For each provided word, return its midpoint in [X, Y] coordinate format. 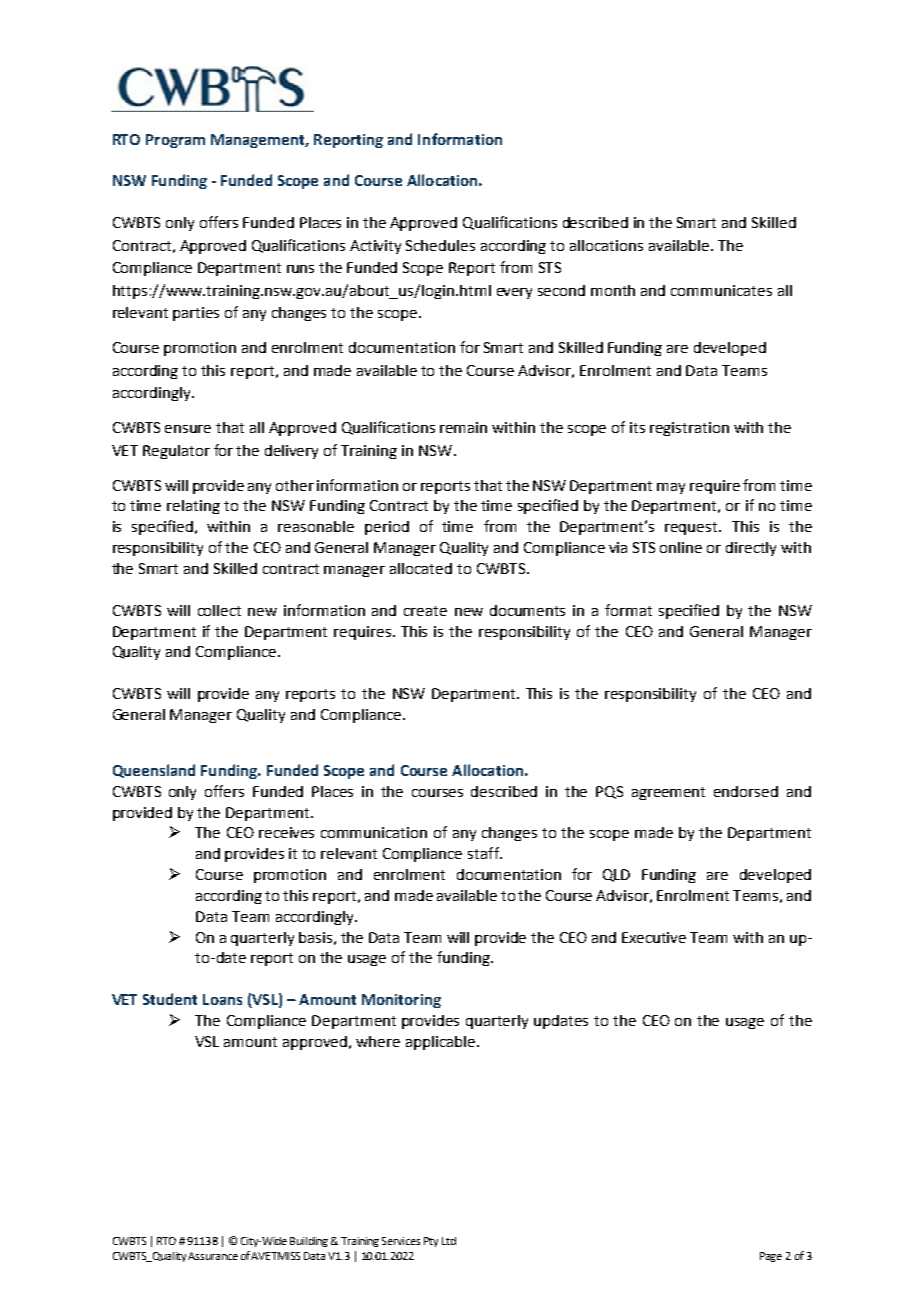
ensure [188, 429]
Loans [222, 999]
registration [689, 429]
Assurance [213, 1256]
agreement [668, 793]
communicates [721, 290]
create [425, 611]
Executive [654, 937]
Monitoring [401, 1001]
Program [175, 141]
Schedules [440, 245]
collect [219, 610]
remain [463, 427]
